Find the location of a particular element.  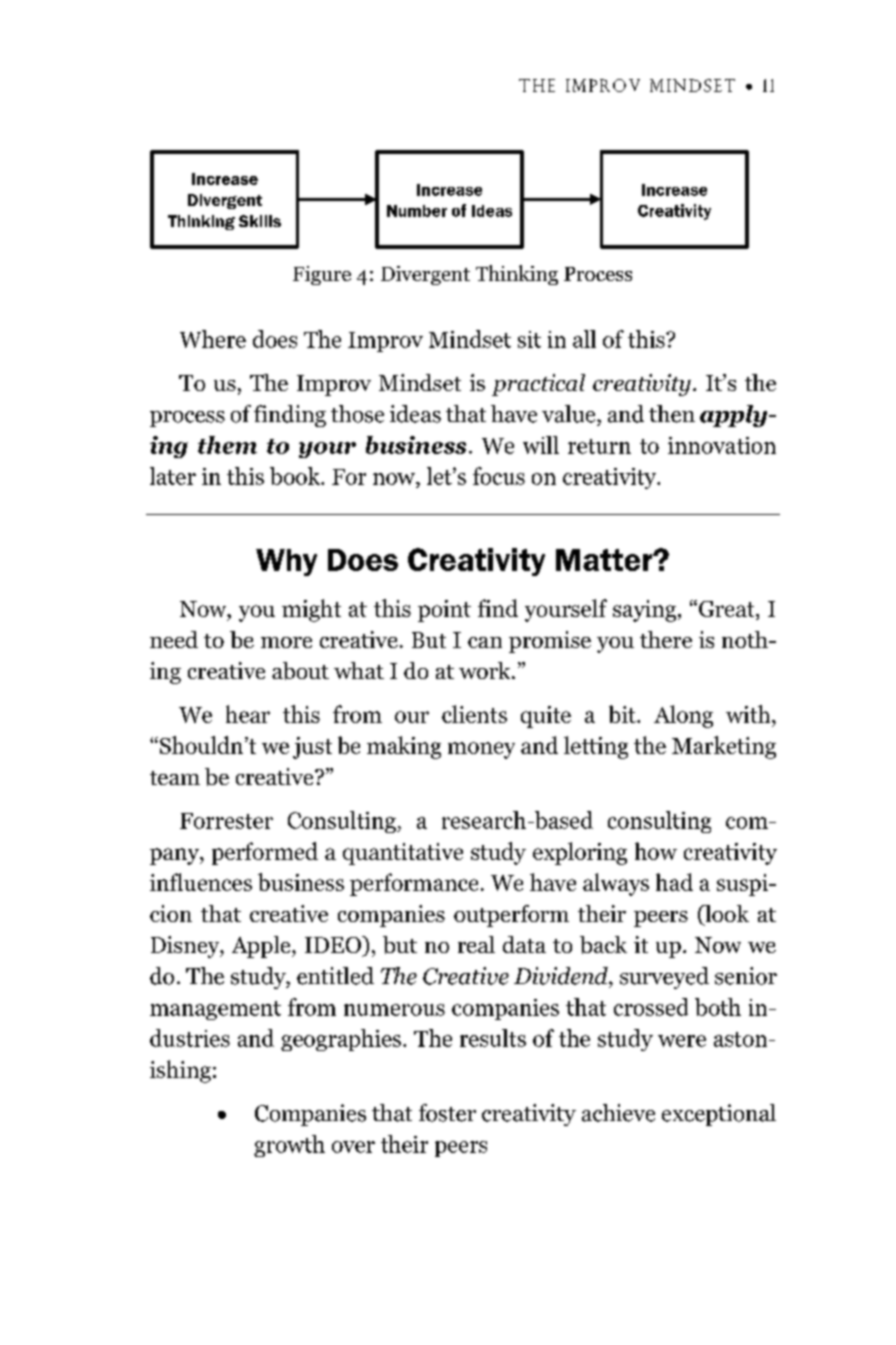

how is located at coordinates (656, 851).
